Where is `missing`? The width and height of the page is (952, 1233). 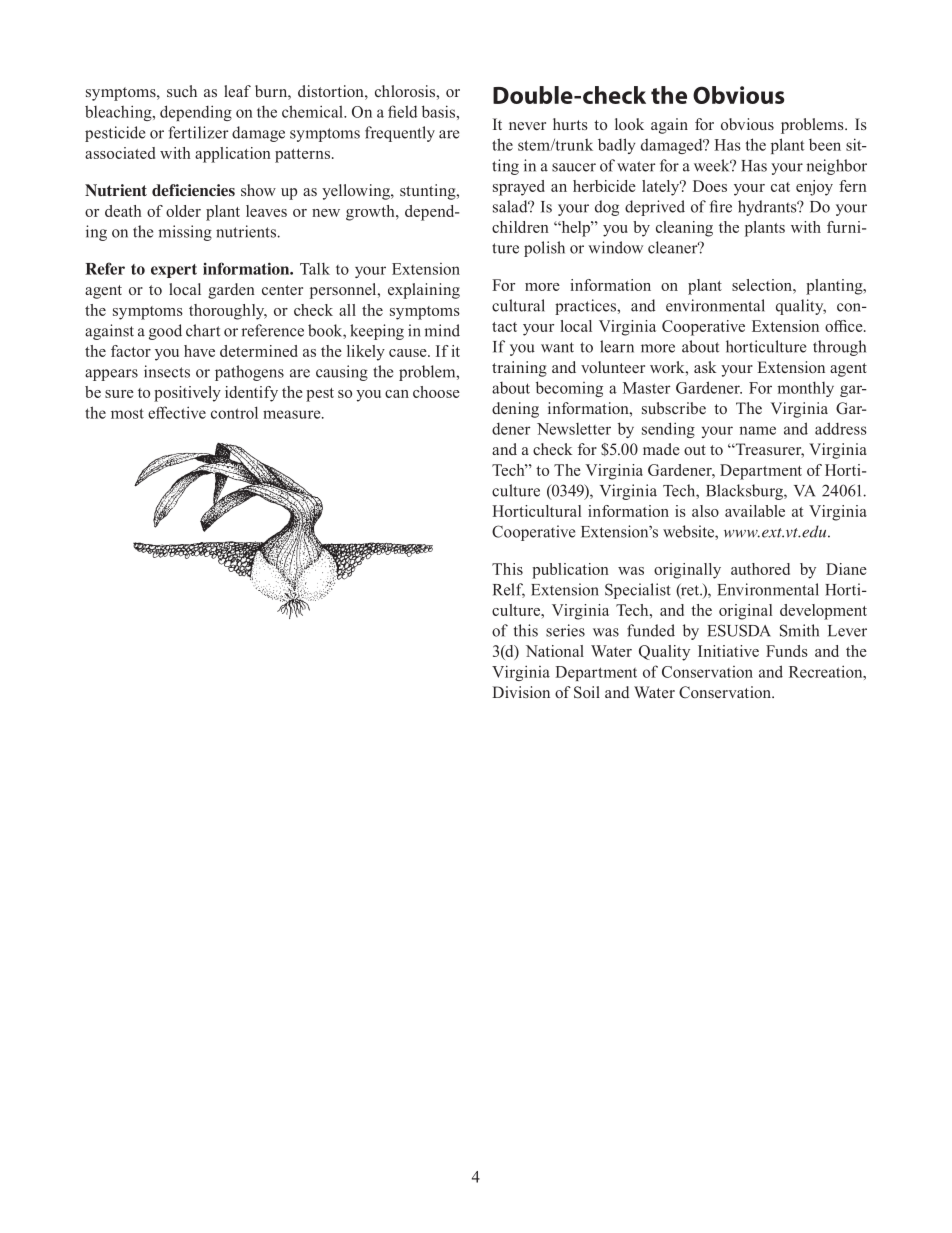 missing is located at coordinates (185, 233).
